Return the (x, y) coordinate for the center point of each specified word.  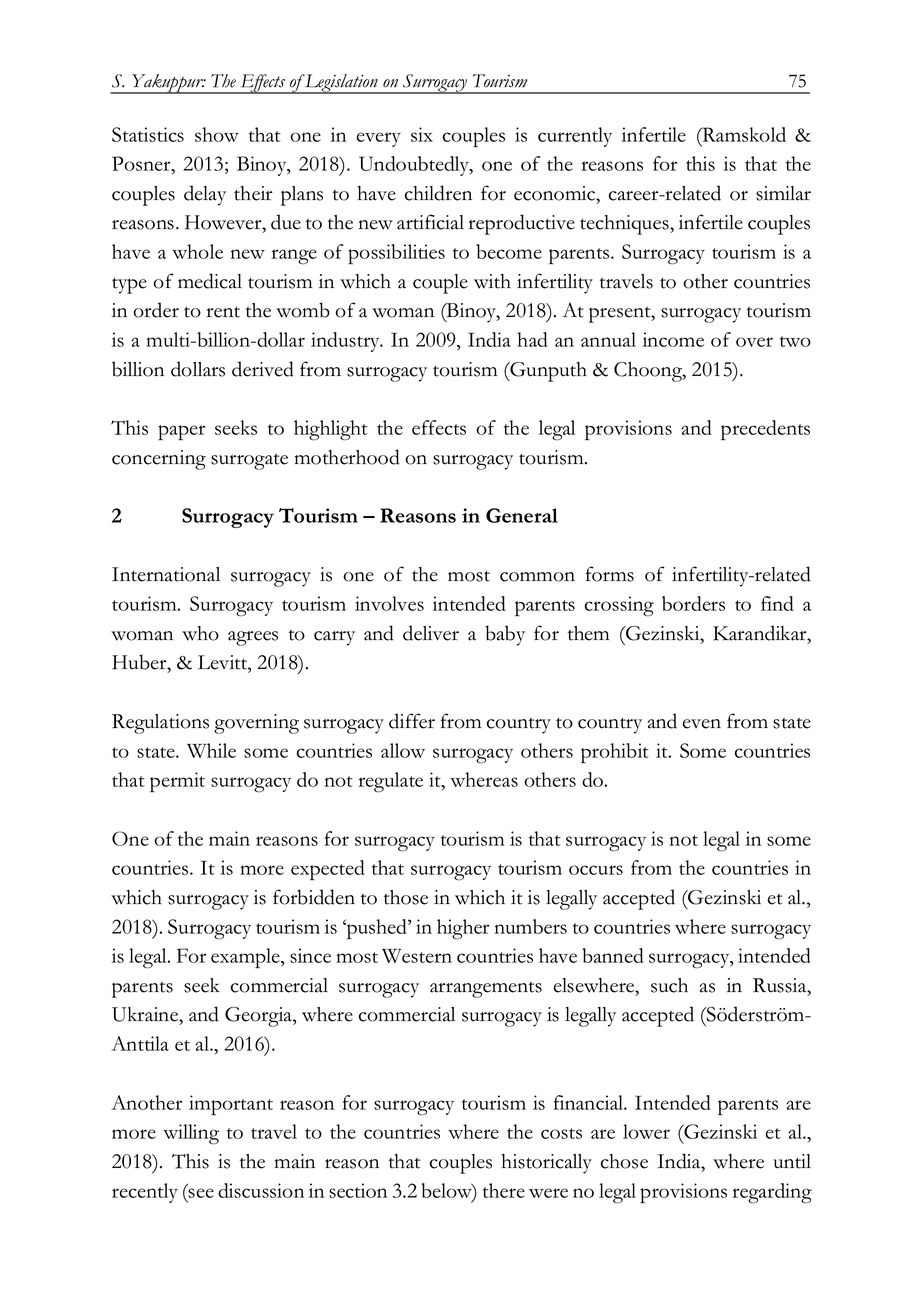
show (217, 134)
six (422, 134)
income (673, 339)
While (211, 750)
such (669, 985)
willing (191, 1134)
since (310, 955)
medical (210, 281)
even (702, 724)
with (492, 281)
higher (463, 929)
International (166, 574)
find (777, 603)
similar (783, 193)
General (522, 515)
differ (412, 721)
